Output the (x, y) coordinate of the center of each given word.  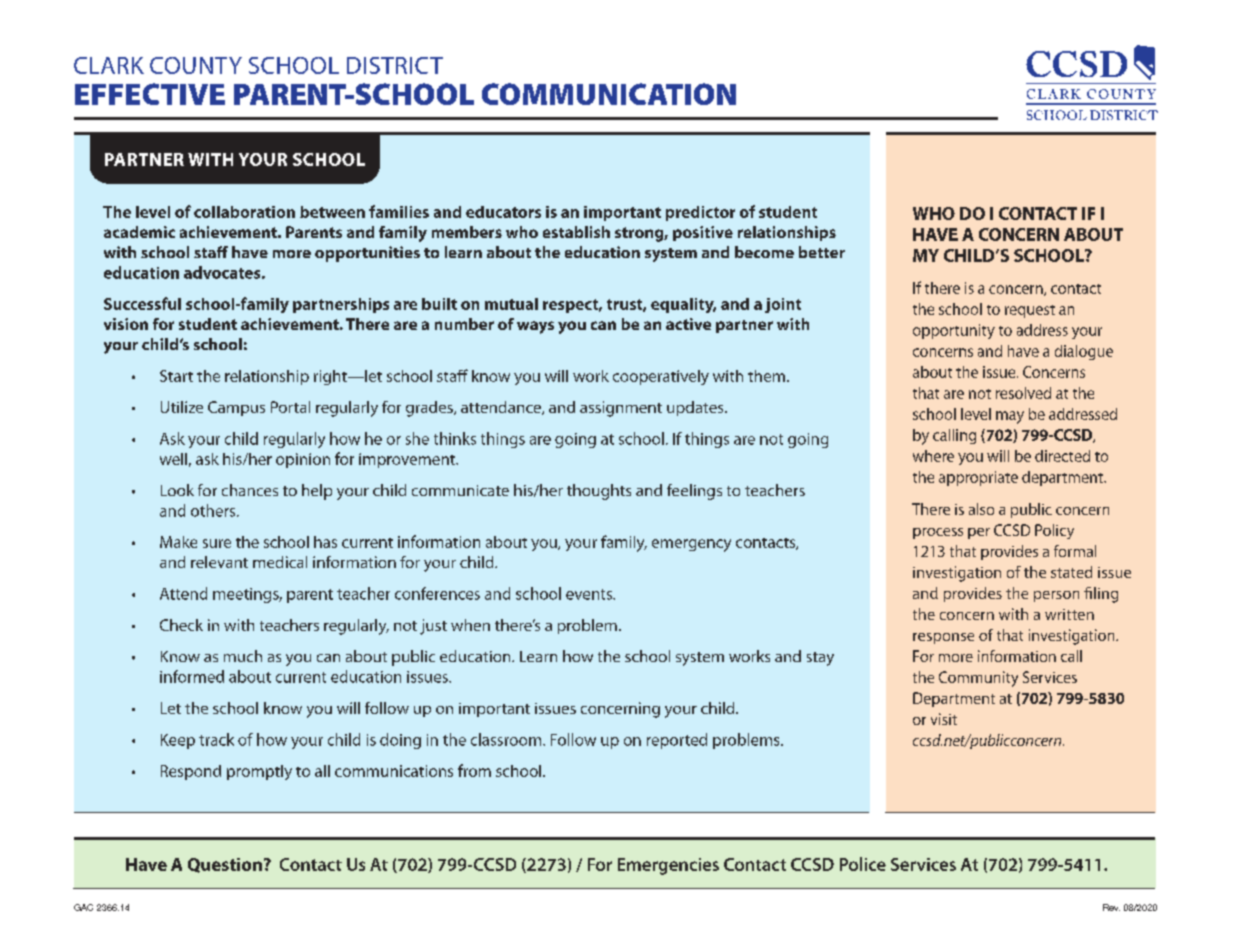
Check (181, 625)
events (590, 594)
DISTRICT (395, 65)
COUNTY (196, 65)
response (943, 638)
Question (225, 865)
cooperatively (661, 377)
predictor (700, 213)
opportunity (954, 331)
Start (176, 376)
